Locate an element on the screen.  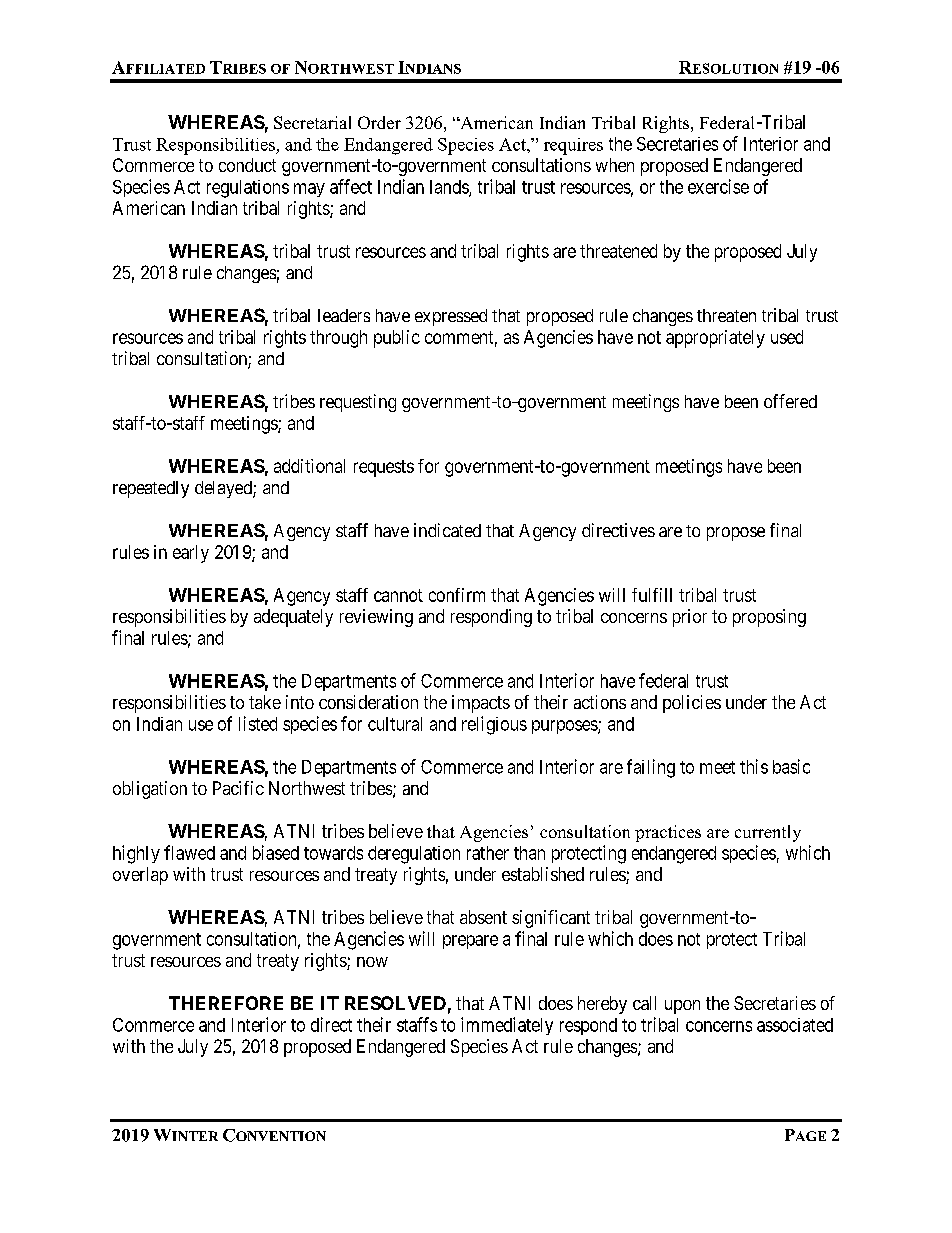
THEREFORE is located at coordinates (226, 1003).
